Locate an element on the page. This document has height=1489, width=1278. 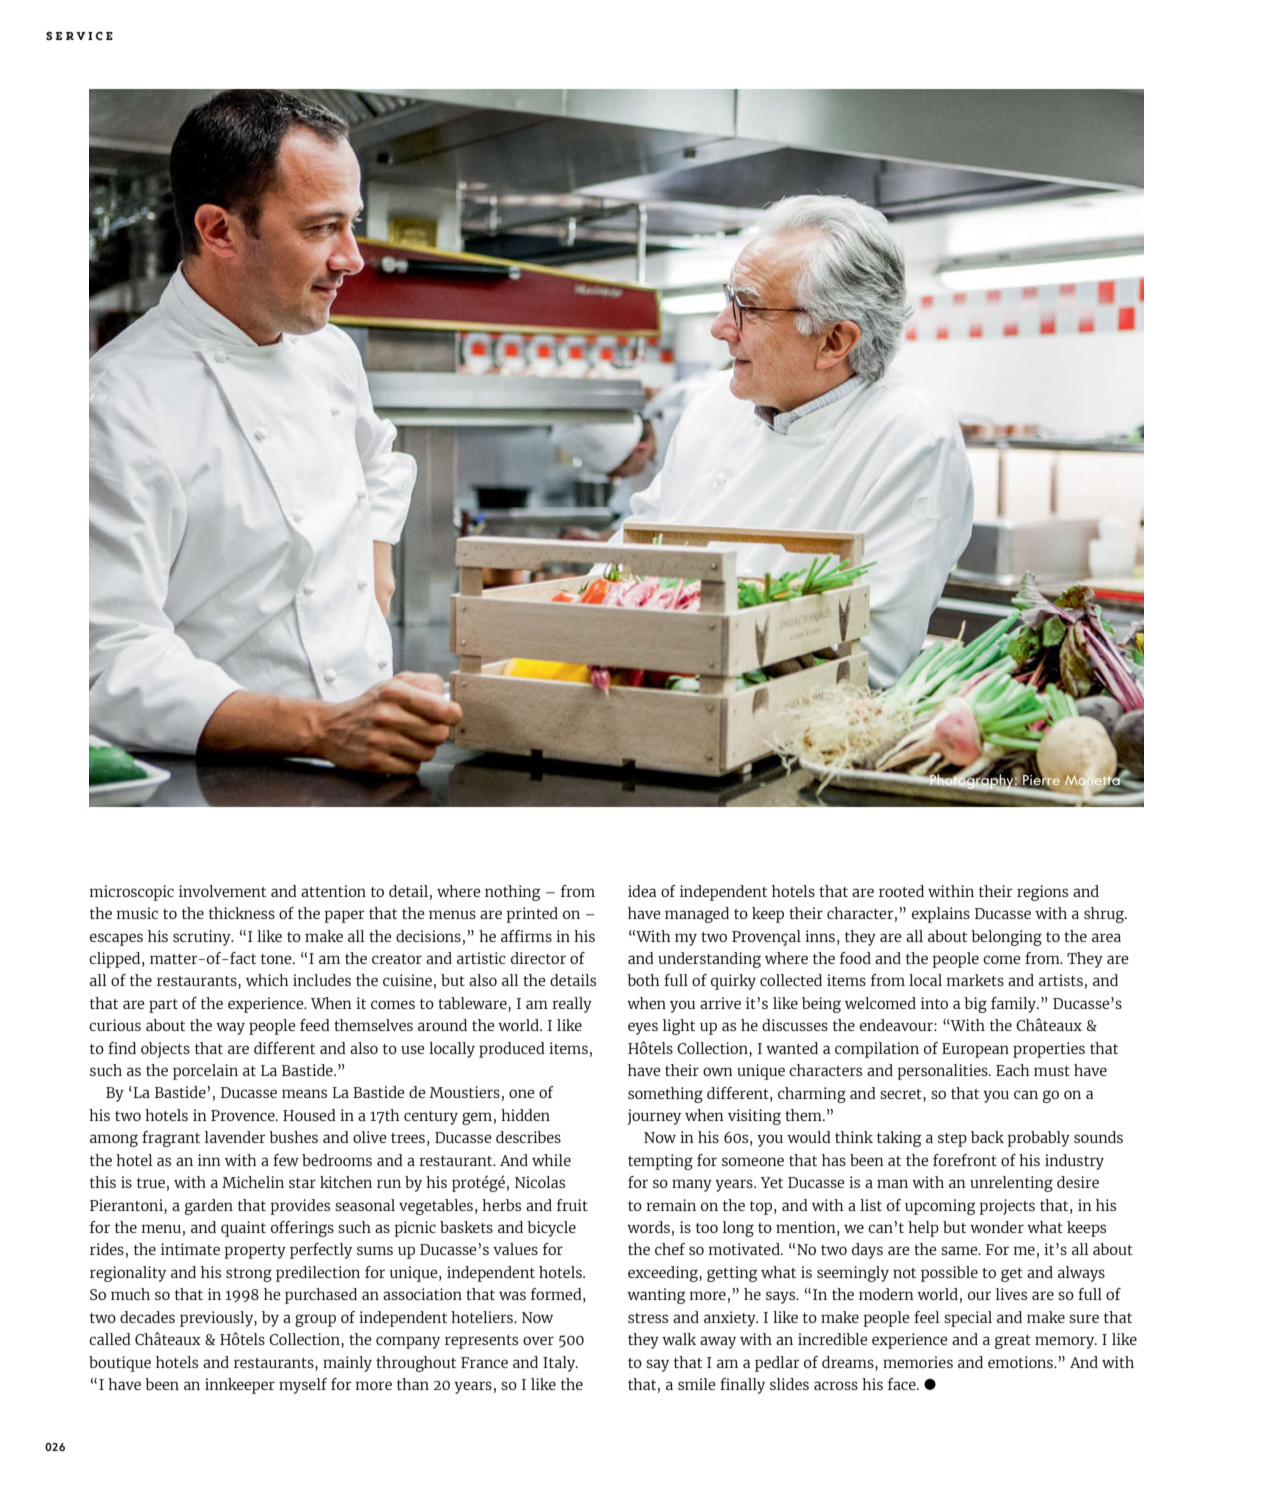
printed is located at coordinates (532, 915).
